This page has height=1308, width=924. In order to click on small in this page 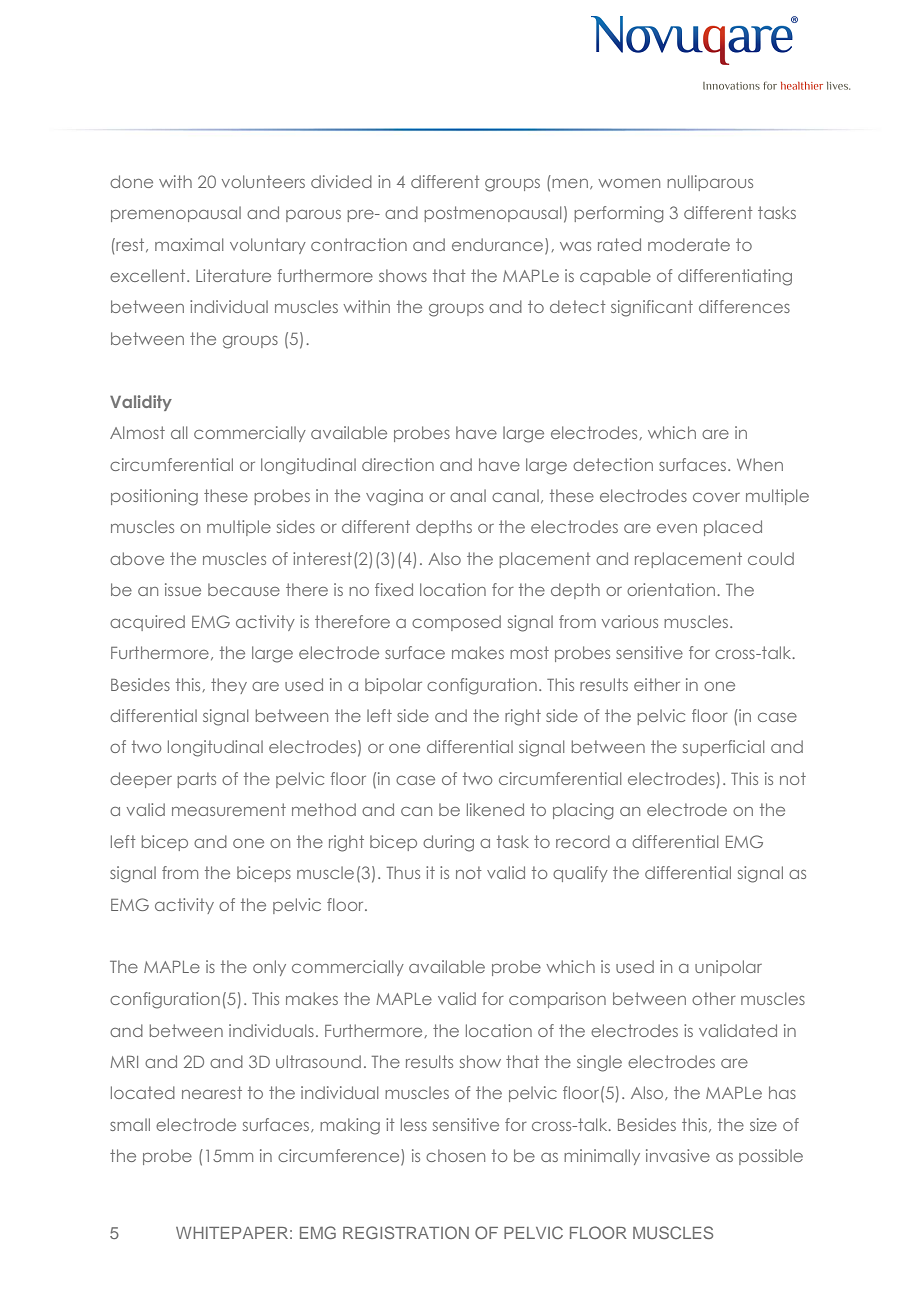, I will do `click(130, 1124)`.
